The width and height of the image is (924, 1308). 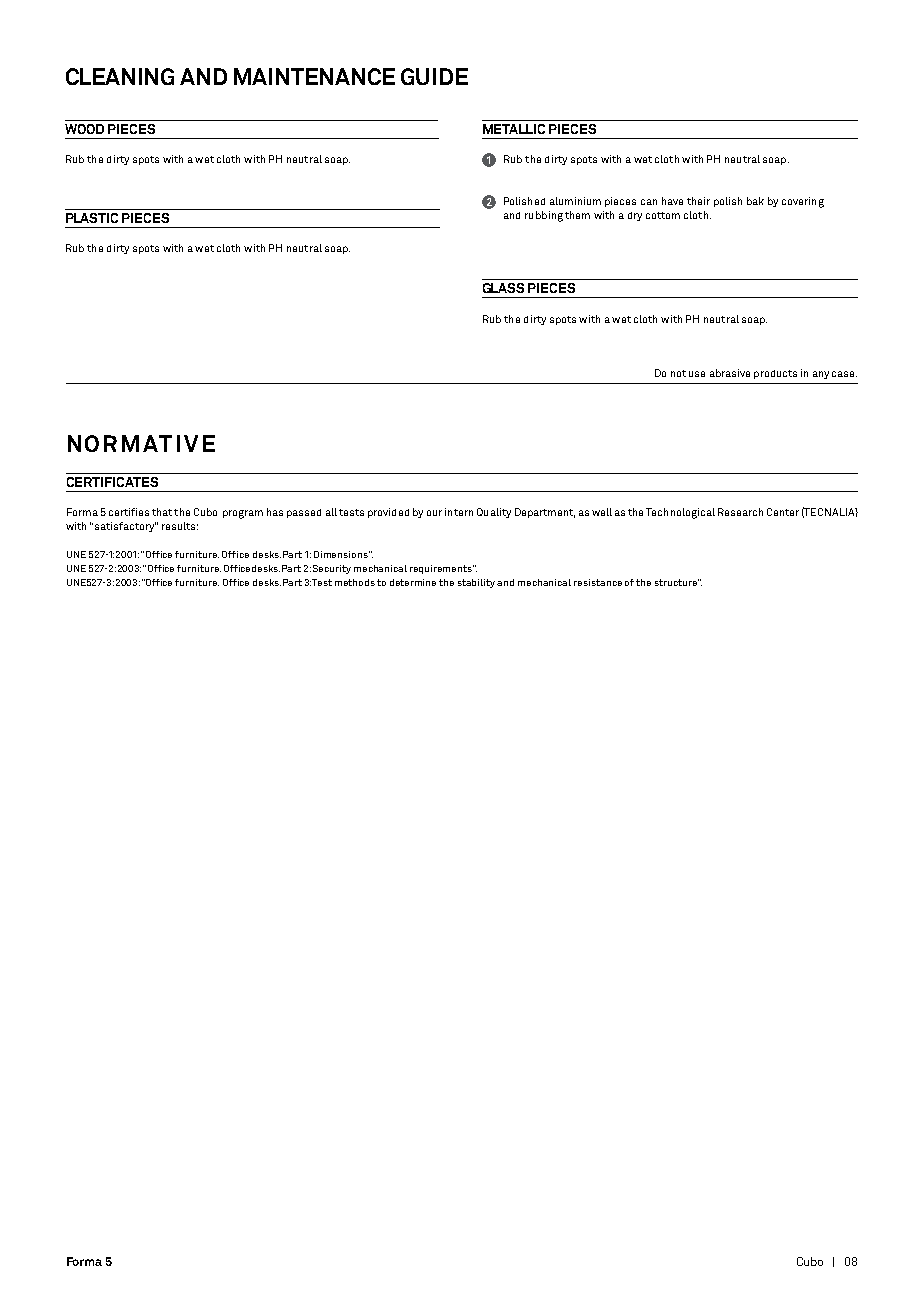 What do you see at coordinates (434, 76) in the image?
I see `GUIDE` at bounding box center [434, 76].
